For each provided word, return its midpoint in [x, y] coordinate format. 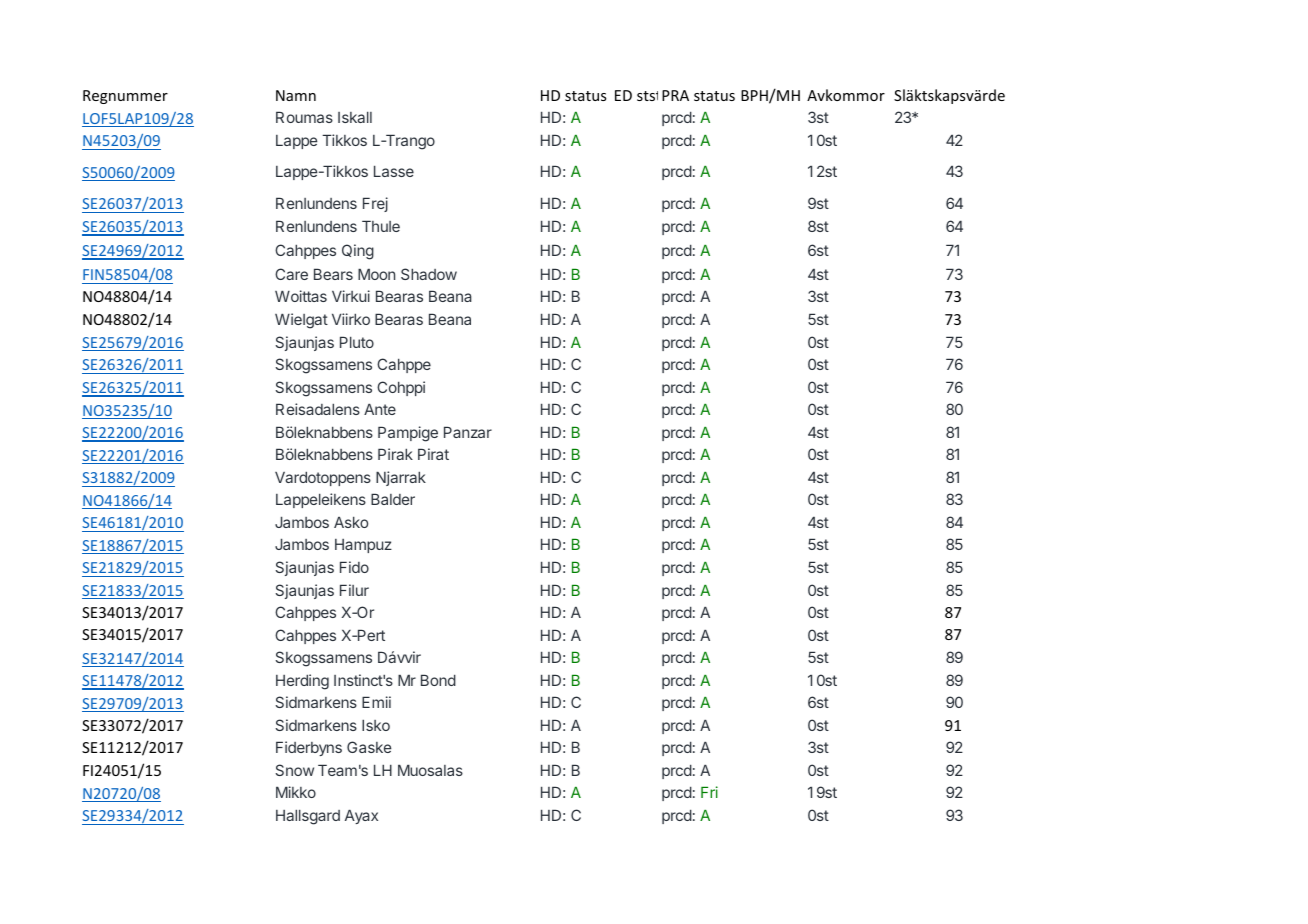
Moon [376, 274]
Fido [354, 567]
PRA [675, 95]
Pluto [357, 342]
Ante [380, 409]
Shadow [429, 274]
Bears [333, 274]
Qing [358, 252]
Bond [438, 680]
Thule [381, 226]
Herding [302, 682]
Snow [294, 770]
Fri [709, 792]
